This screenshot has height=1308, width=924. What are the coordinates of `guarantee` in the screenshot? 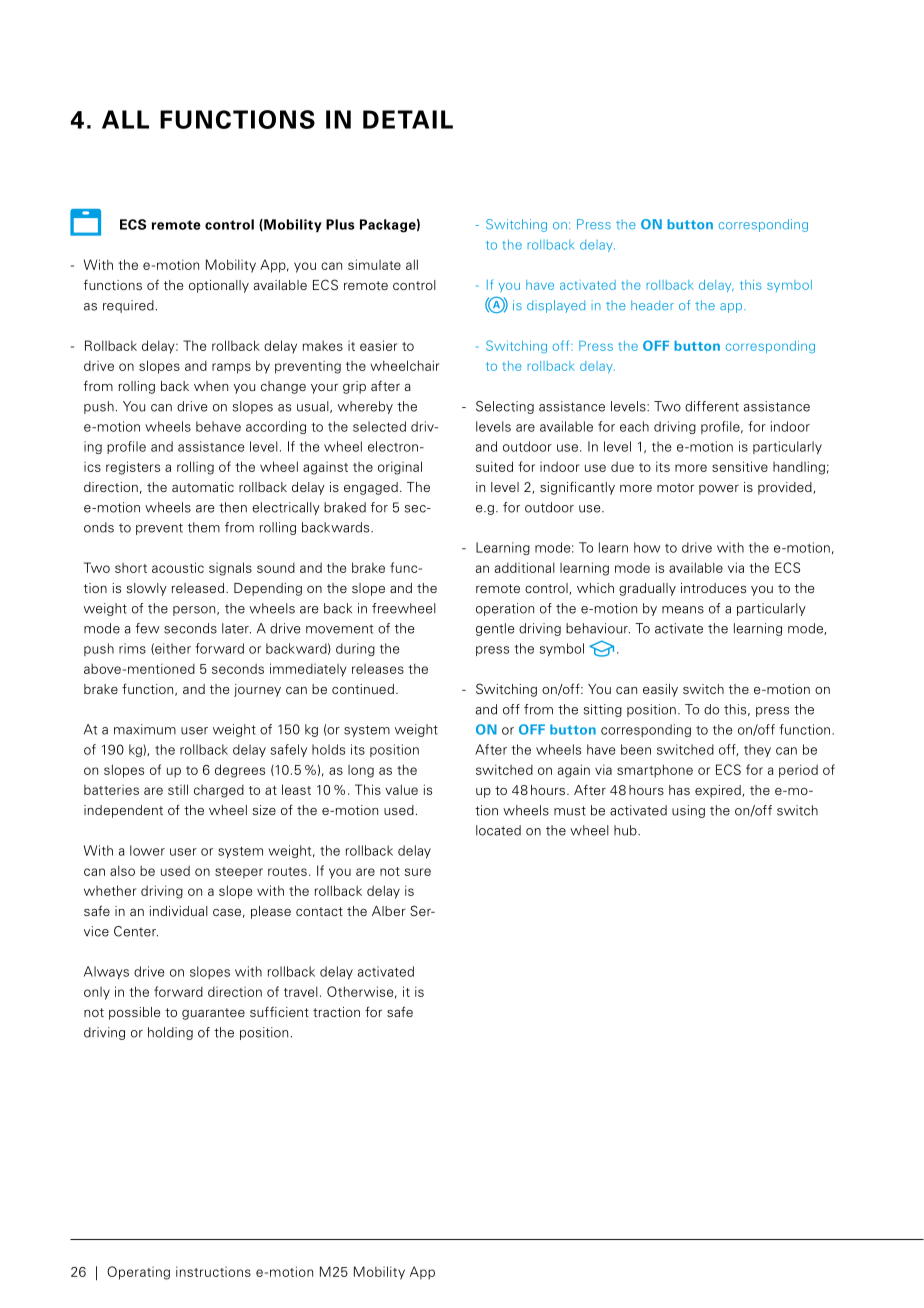 It's located at (213, 1014).
